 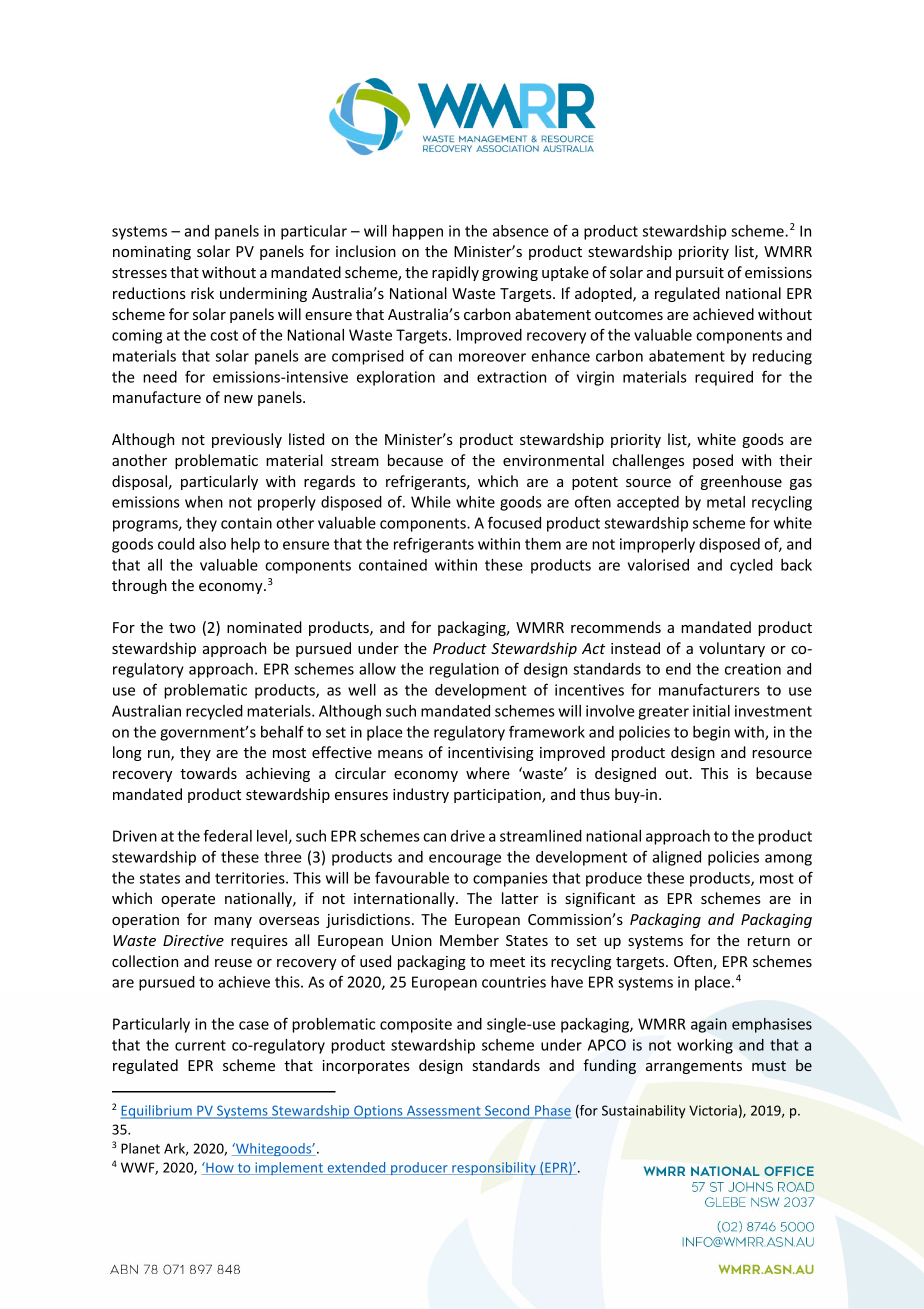 What do you see at coordinates (220, 1168) in the screenshot?
I see `How` at bounding box center [220, 1168].
